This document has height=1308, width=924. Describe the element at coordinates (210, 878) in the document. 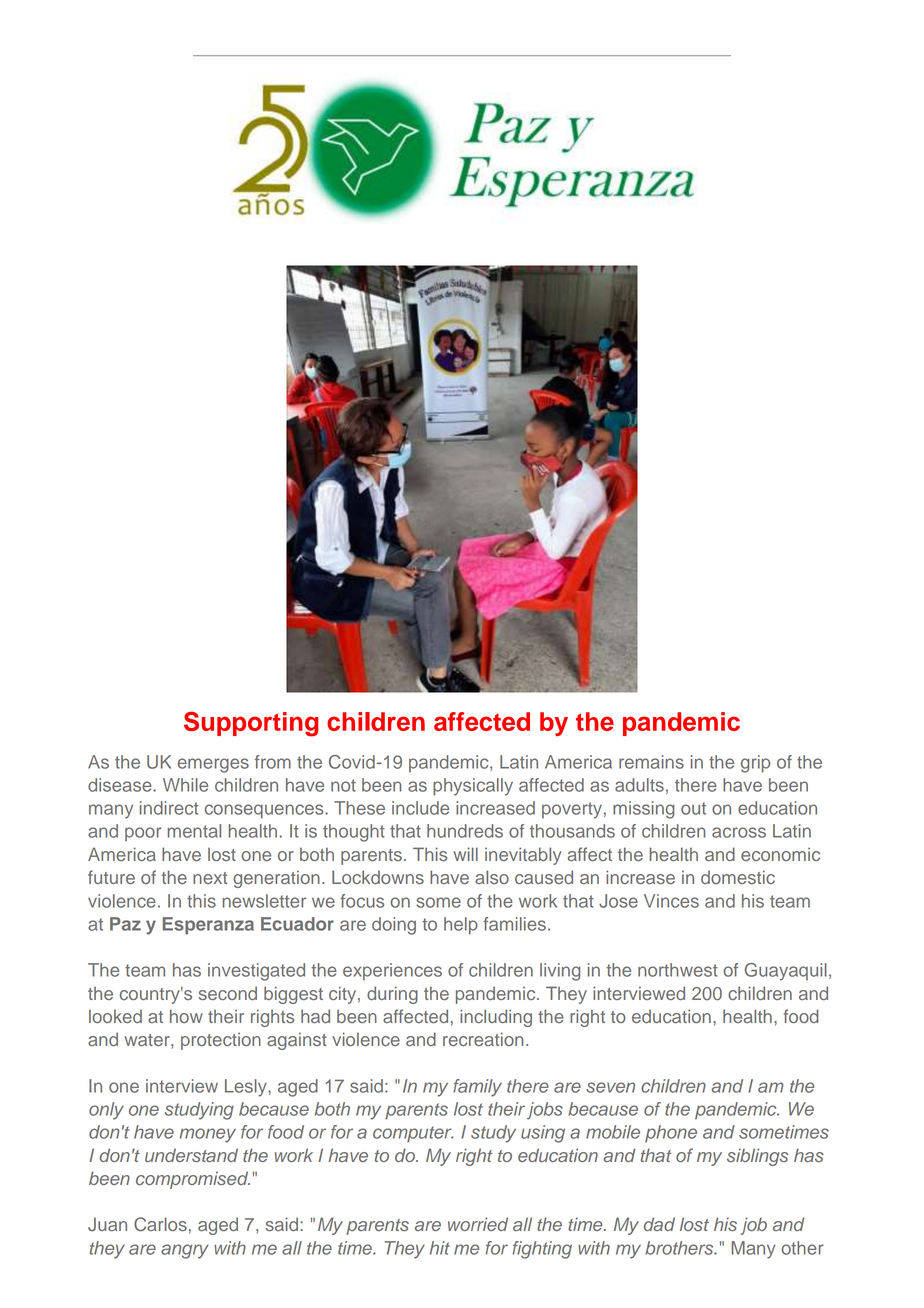

I see `next` at that location.
